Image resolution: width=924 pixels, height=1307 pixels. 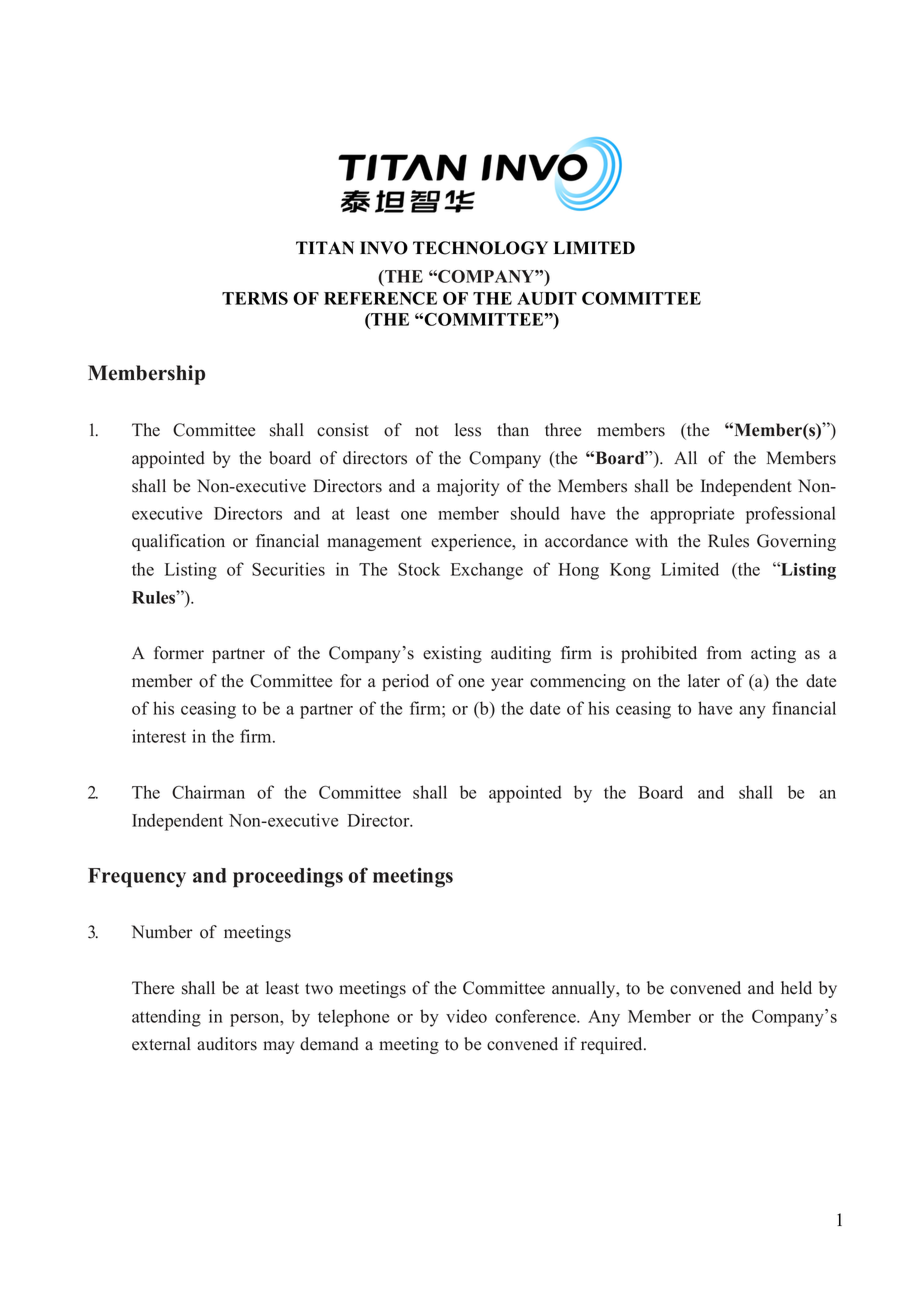 What do you see at coordinates (507, 684) in the page?
I see `year` at bounding box center [507, 684].
